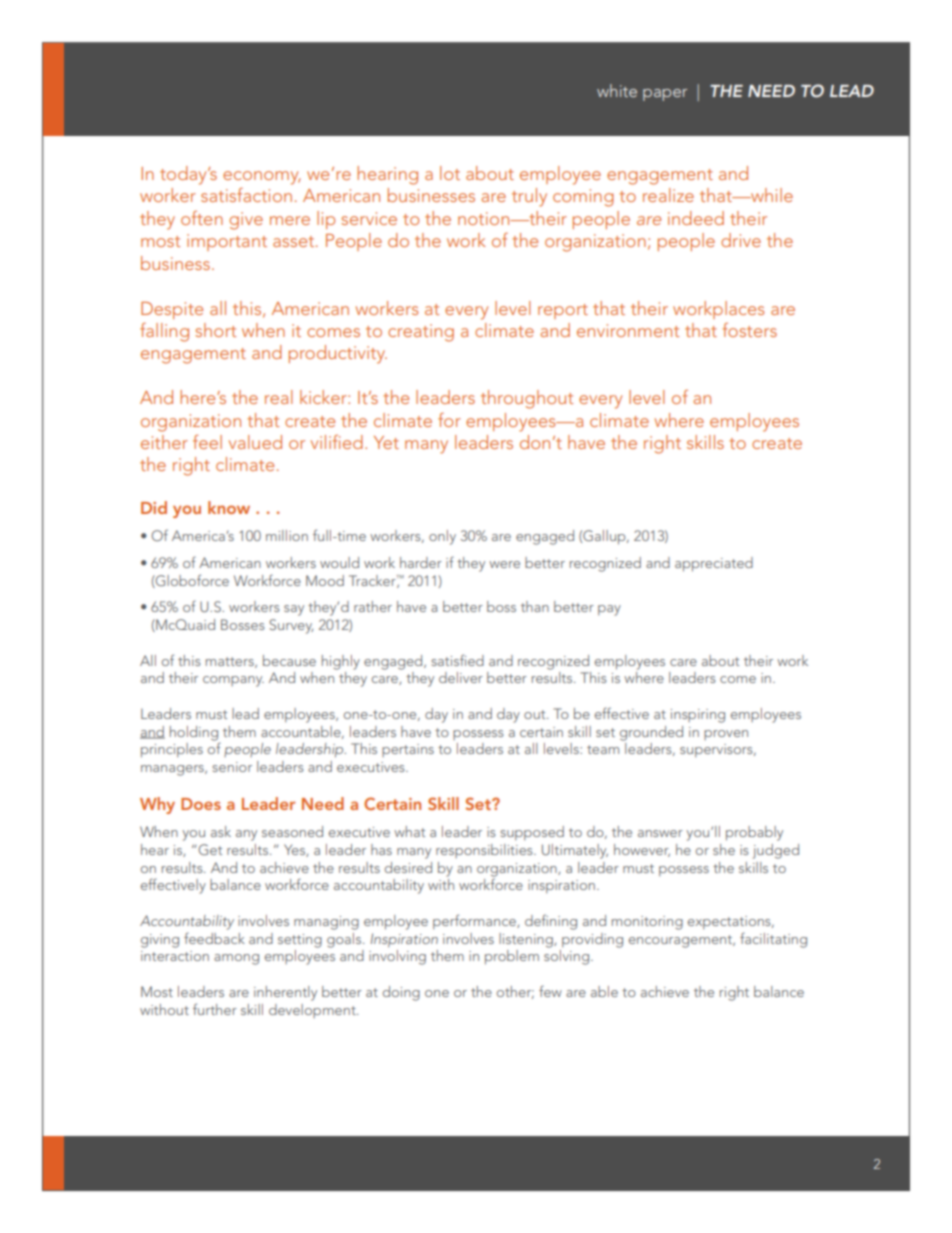  Describe the element at coordinates (233, 681) in the screenshot. I see `company` at that location.
